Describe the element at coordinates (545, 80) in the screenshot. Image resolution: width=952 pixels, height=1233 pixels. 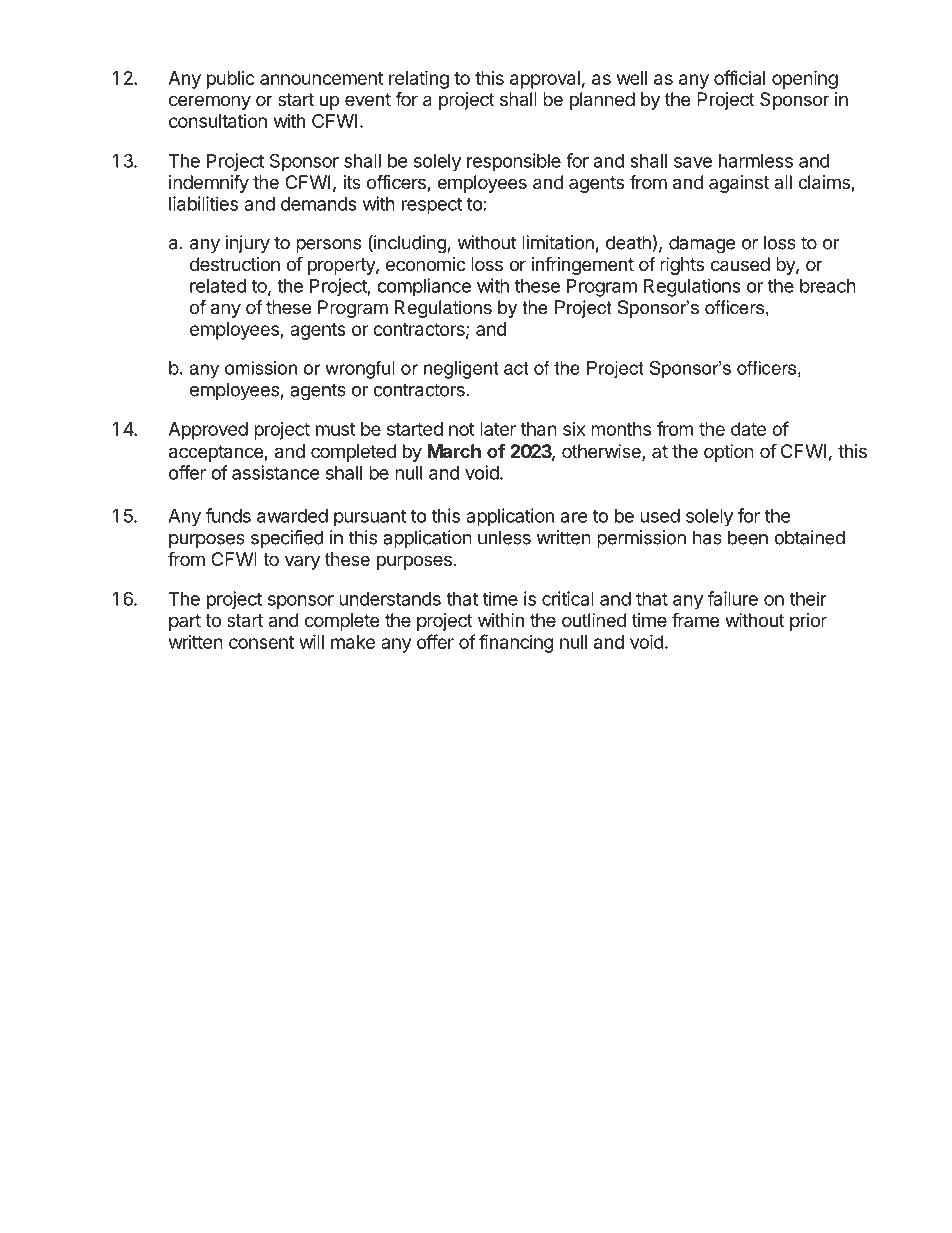
I see `approval` at that location.
